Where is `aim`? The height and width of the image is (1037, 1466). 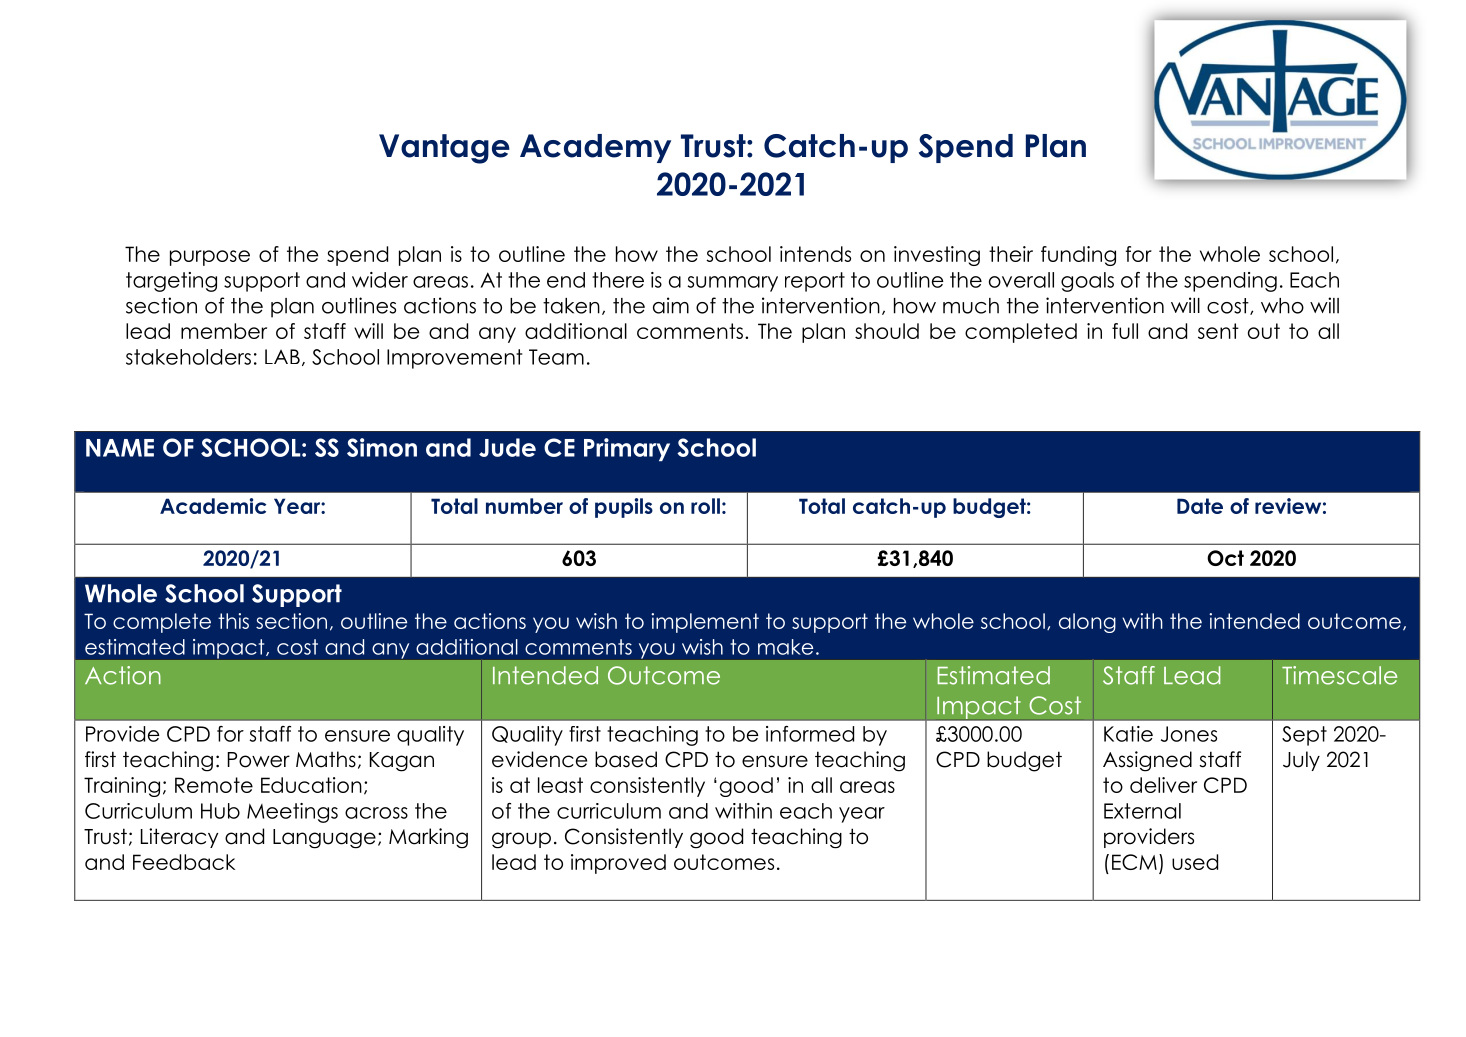 aim is located at coordinates (671, 305).
